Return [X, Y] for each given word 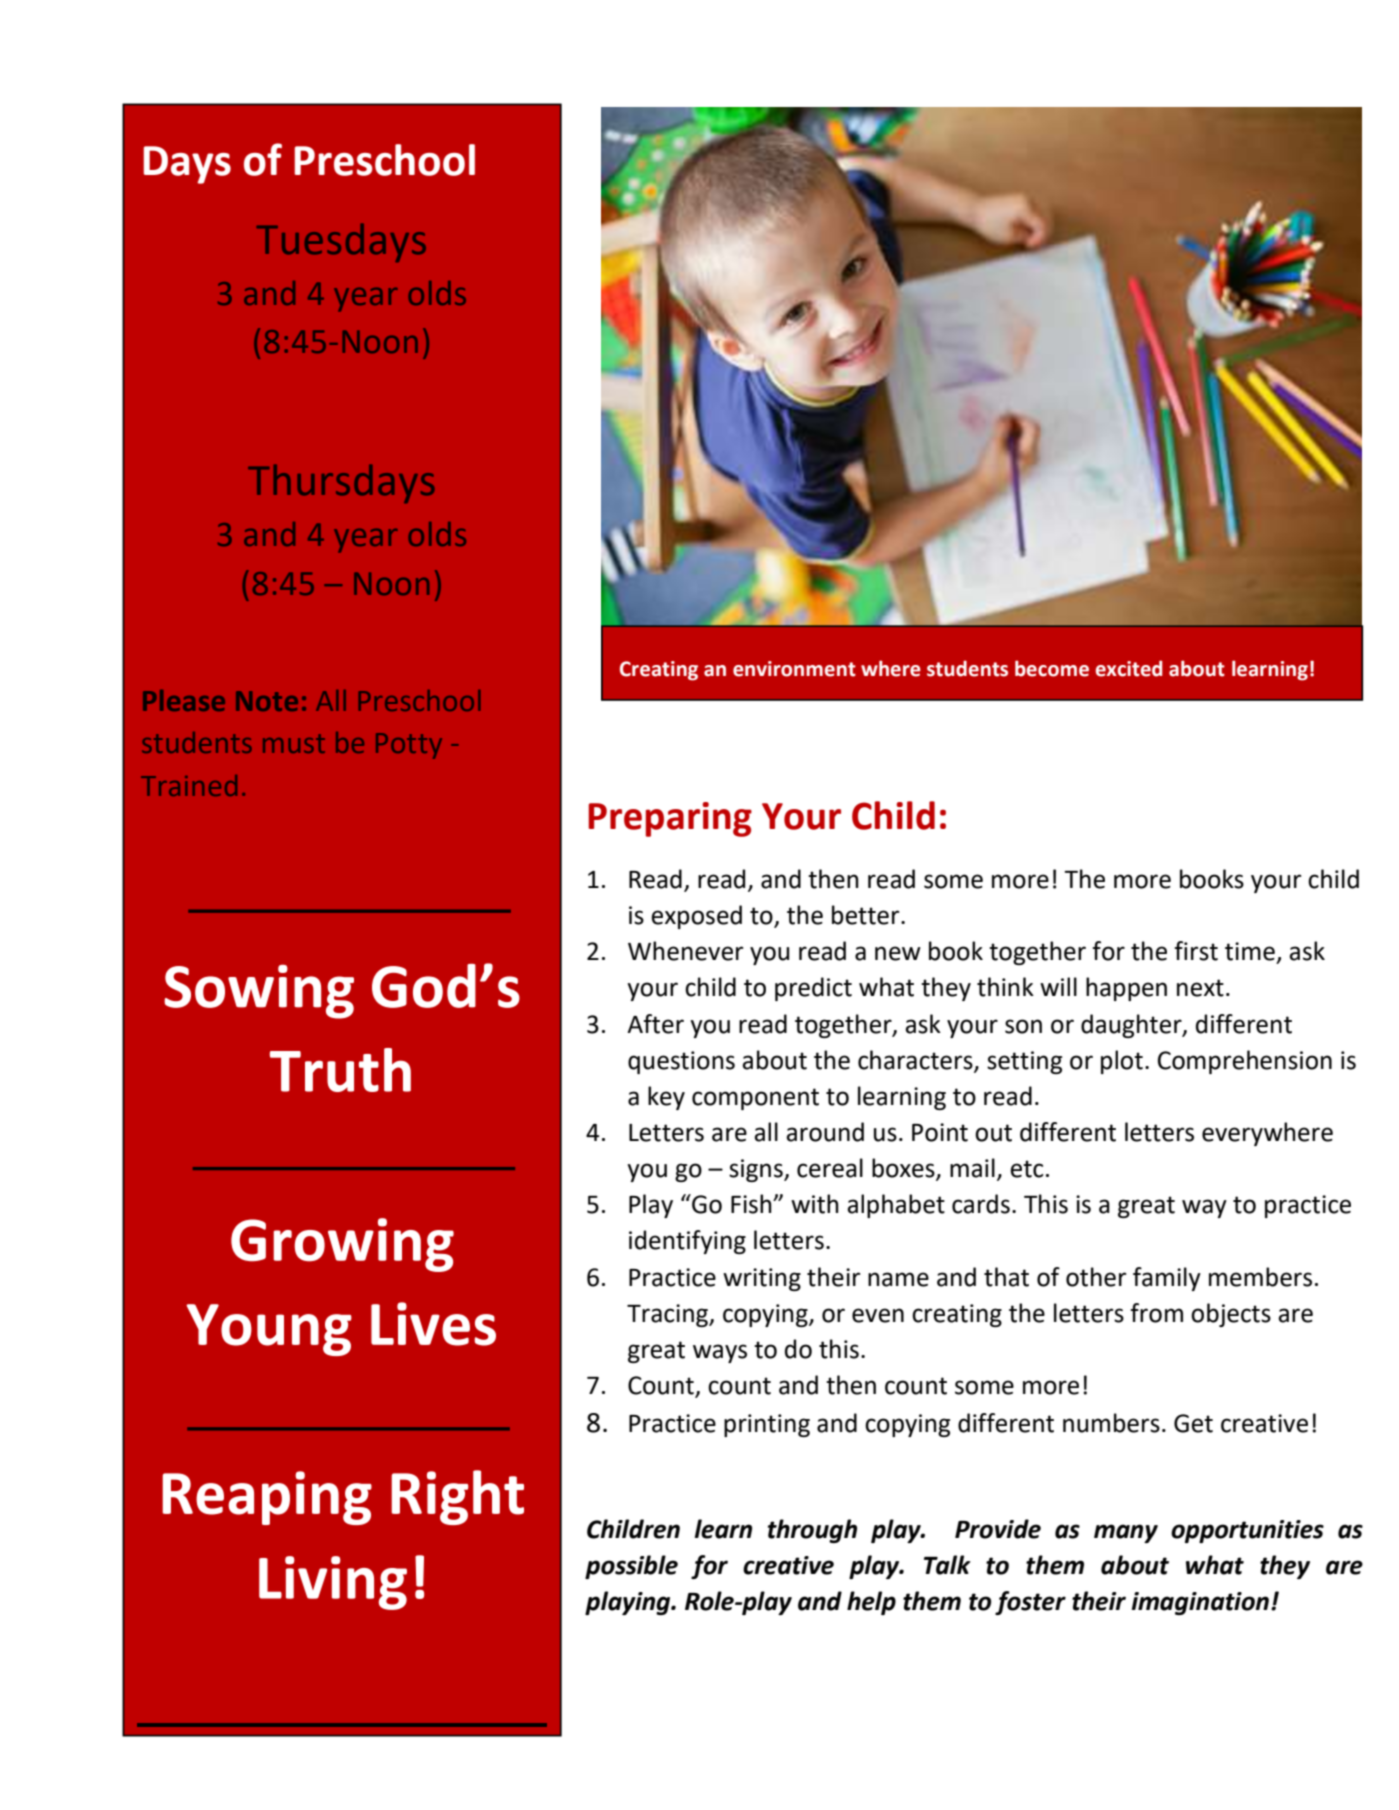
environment [794, 669]
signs [757, 1170]
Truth [340, 1070]
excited [1129, 668]
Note [267, 701]
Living [333, 1583]
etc [1026, 1169]
